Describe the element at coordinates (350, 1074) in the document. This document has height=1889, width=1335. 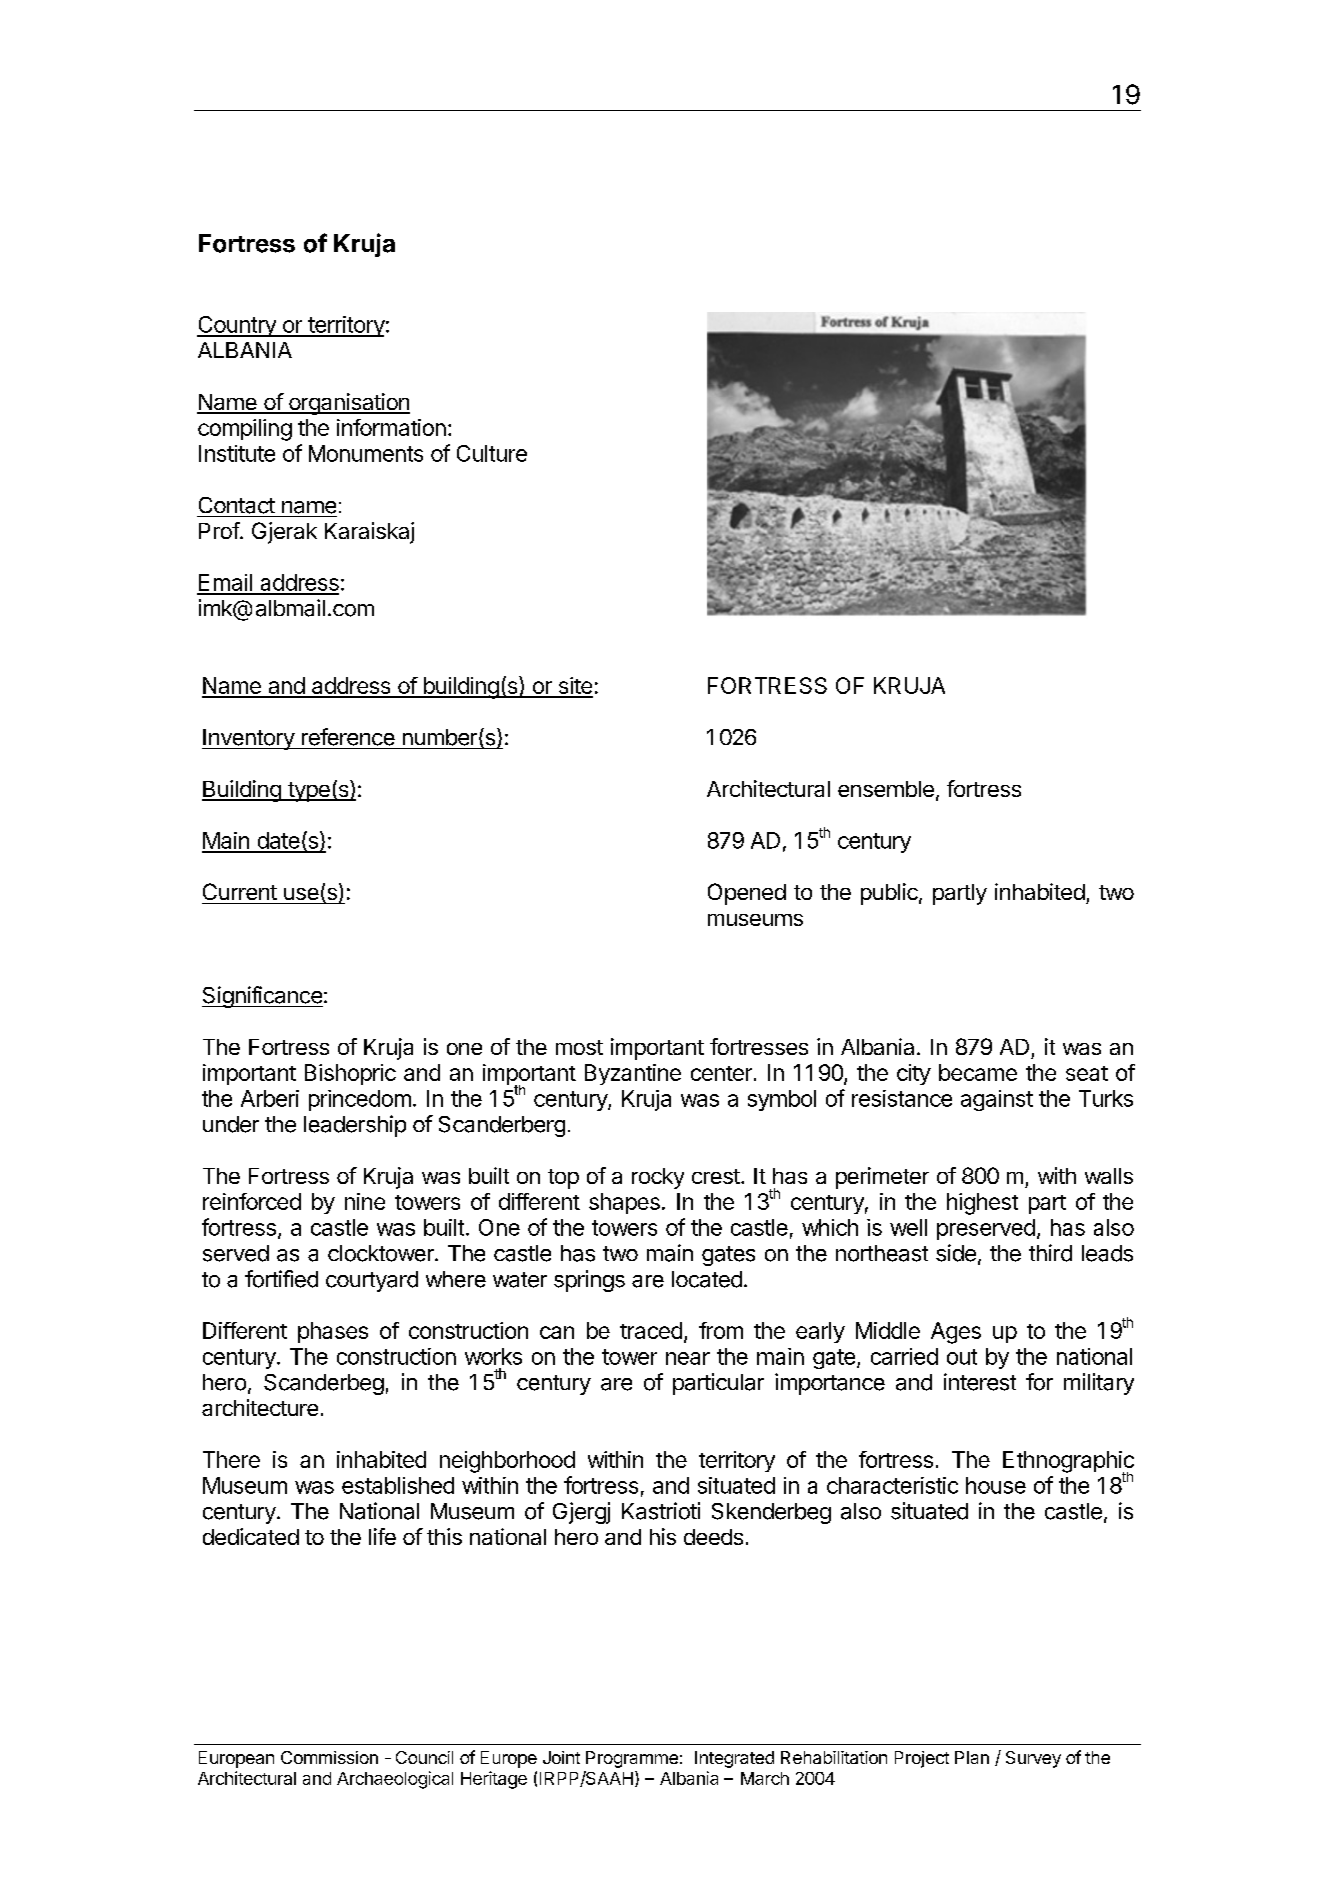
I see `Bishopric` at that location.
